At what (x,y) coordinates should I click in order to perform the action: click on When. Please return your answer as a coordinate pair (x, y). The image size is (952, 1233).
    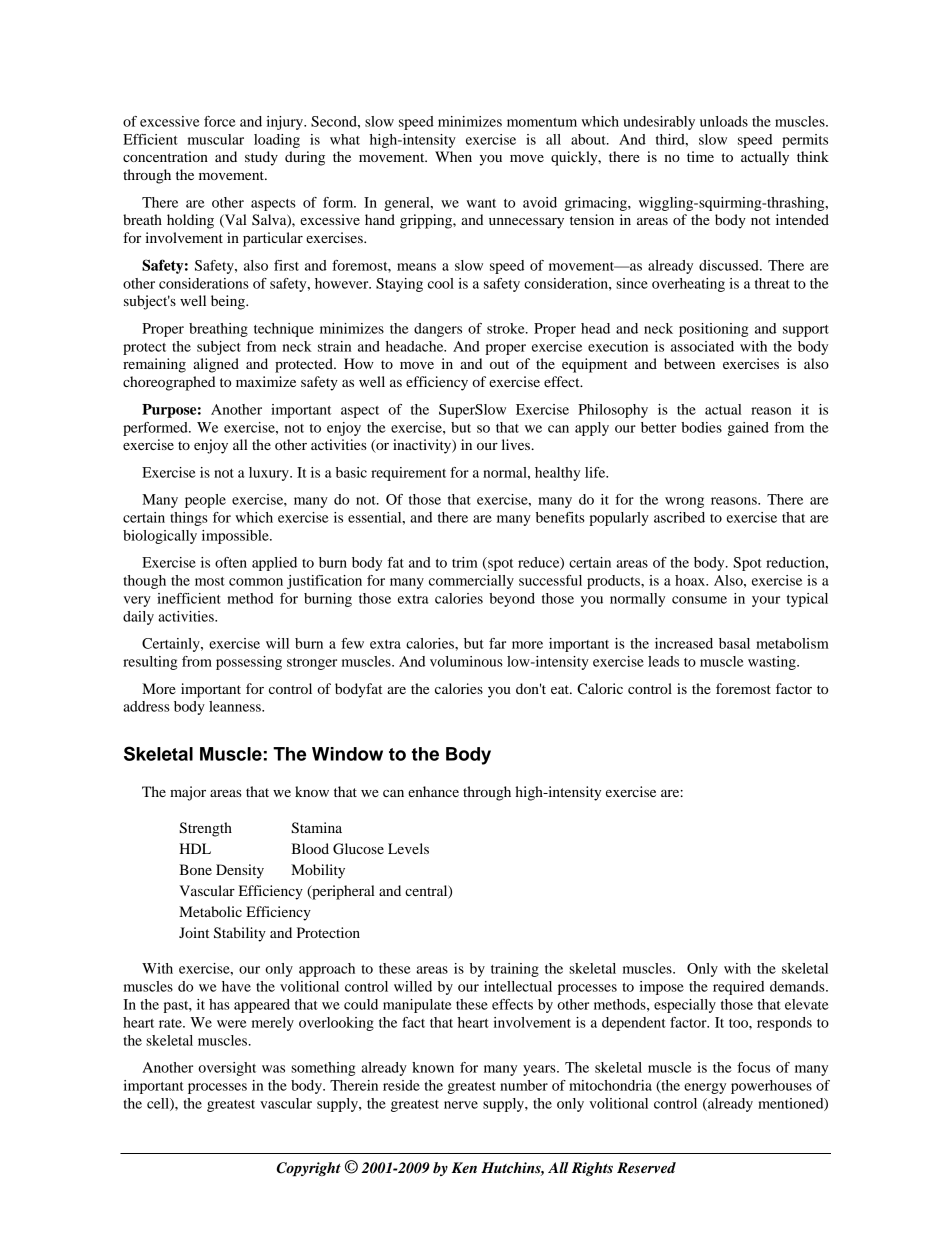
    Looking at the image, I should click on (453, 156).
